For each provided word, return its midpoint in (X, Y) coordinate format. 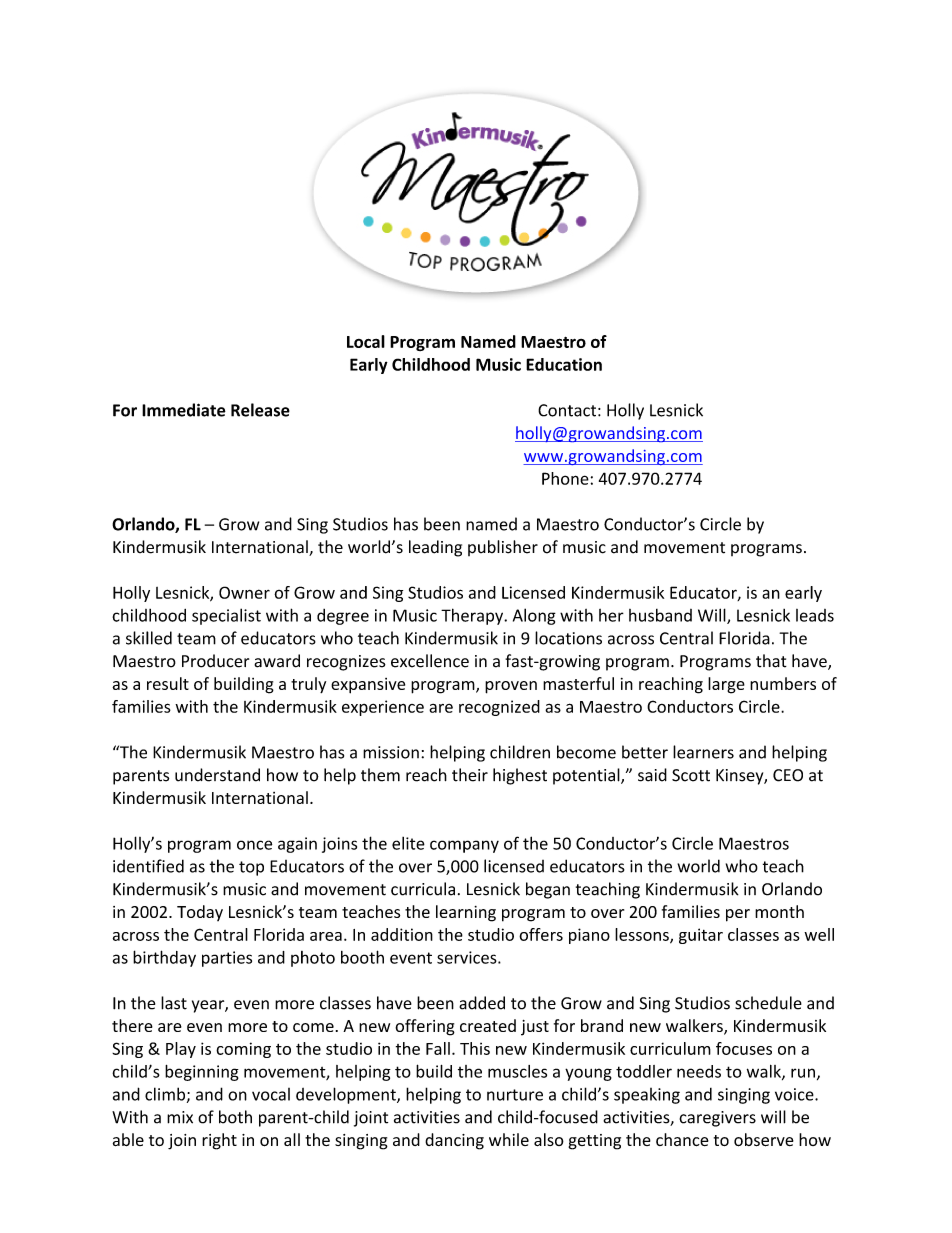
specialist (226, 616)
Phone (565, 478)
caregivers (717, 1119)
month (779, 911)
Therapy (473, 616)
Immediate (184, 410)
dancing (454, 1141)
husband (660, 615)
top (251, 868)
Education (564, 364)
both (235, 1117)
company (464, 846)
